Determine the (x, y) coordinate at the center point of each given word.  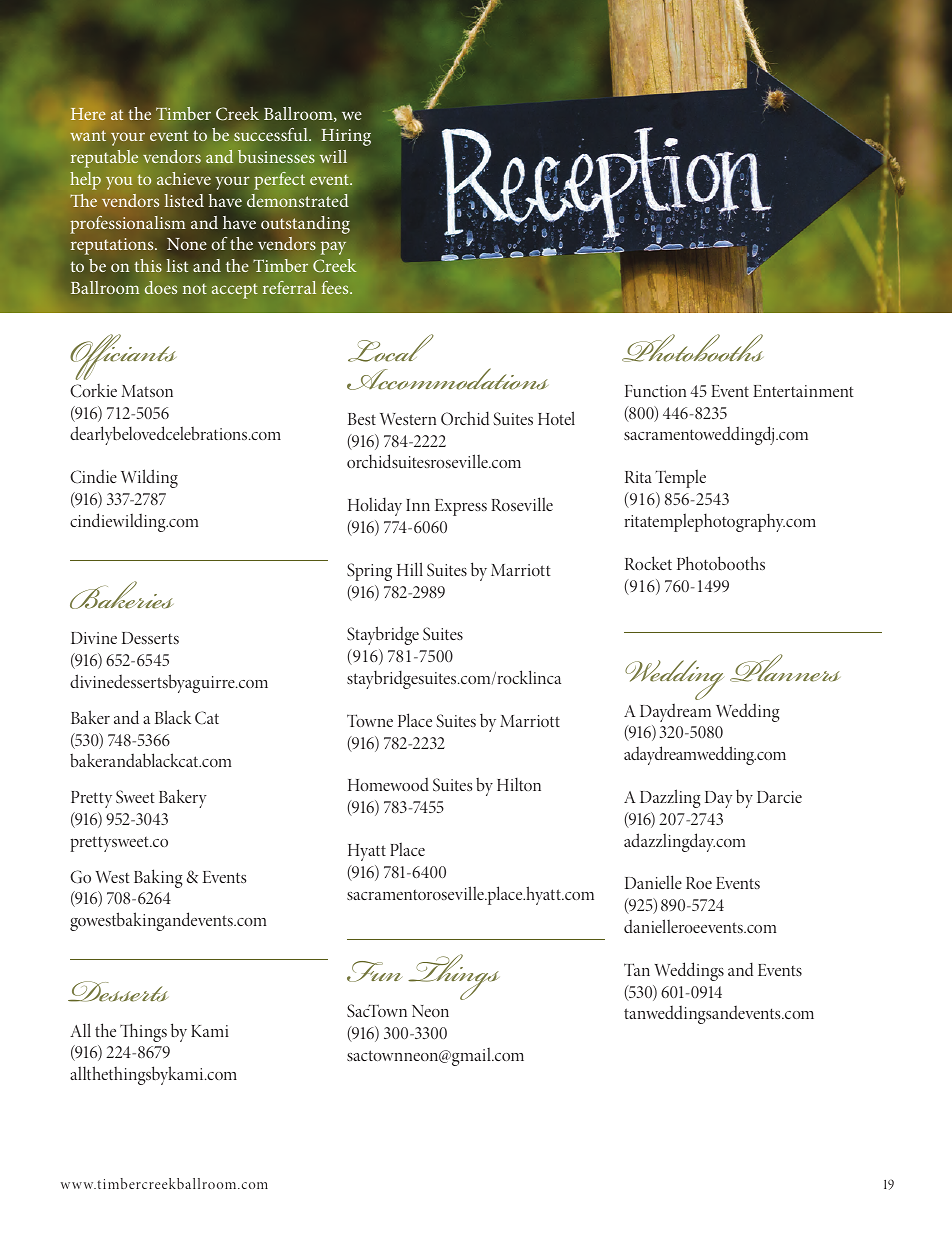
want (88, 135)
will (333, 156)
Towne (370, 720)
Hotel (556, 418)
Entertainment (803, 391)
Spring (369, 572)
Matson (147, 391)
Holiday (375, 506)
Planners (785, 668)
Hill (410, 569)
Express (461, 507)
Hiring (346, 137)
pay (333, 248)
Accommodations (447, 379)
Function (655, 391)
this (148, 265)
